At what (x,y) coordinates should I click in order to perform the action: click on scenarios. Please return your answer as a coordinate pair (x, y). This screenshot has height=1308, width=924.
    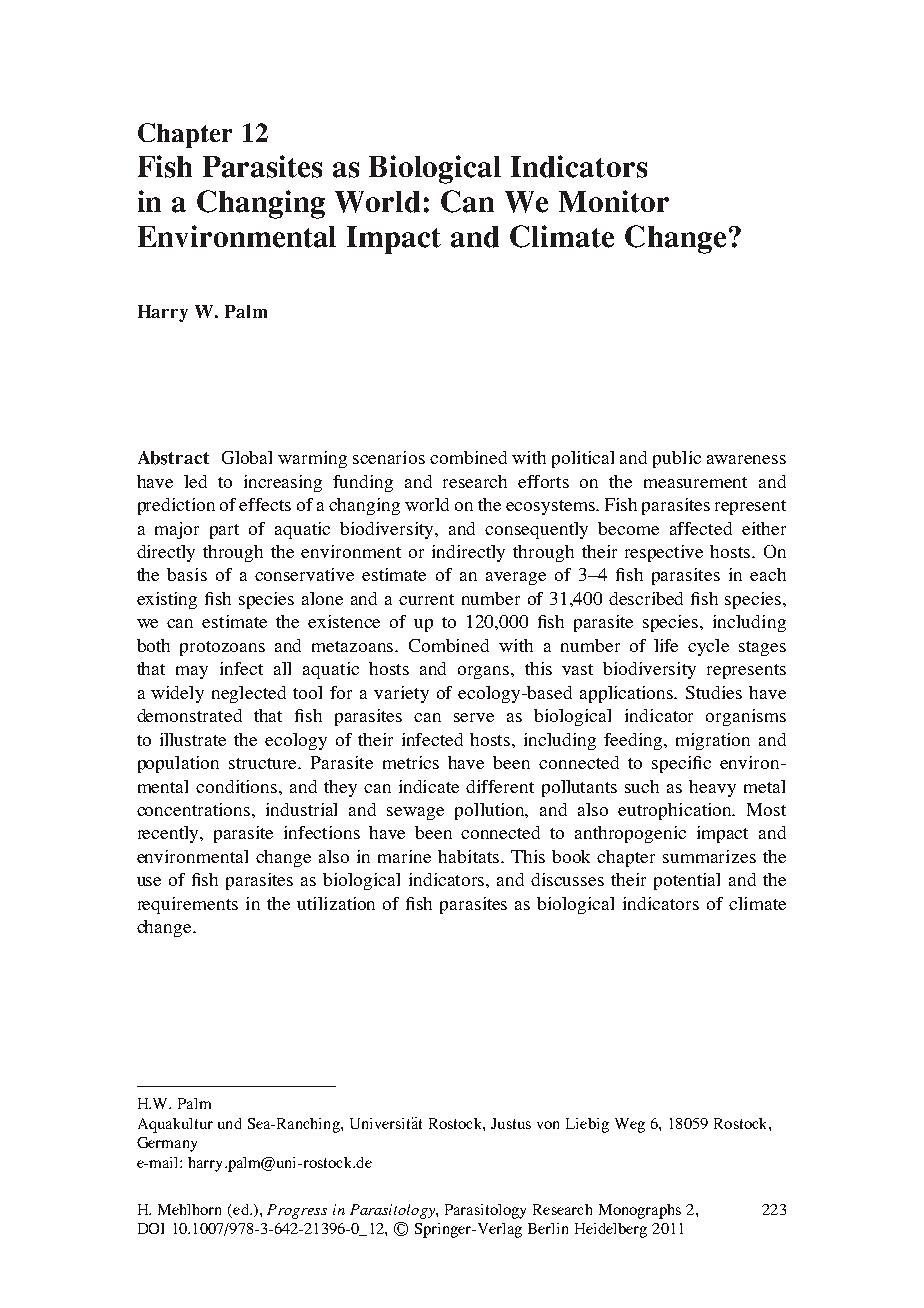
    Looking at the image, I should click on (389, 457).
